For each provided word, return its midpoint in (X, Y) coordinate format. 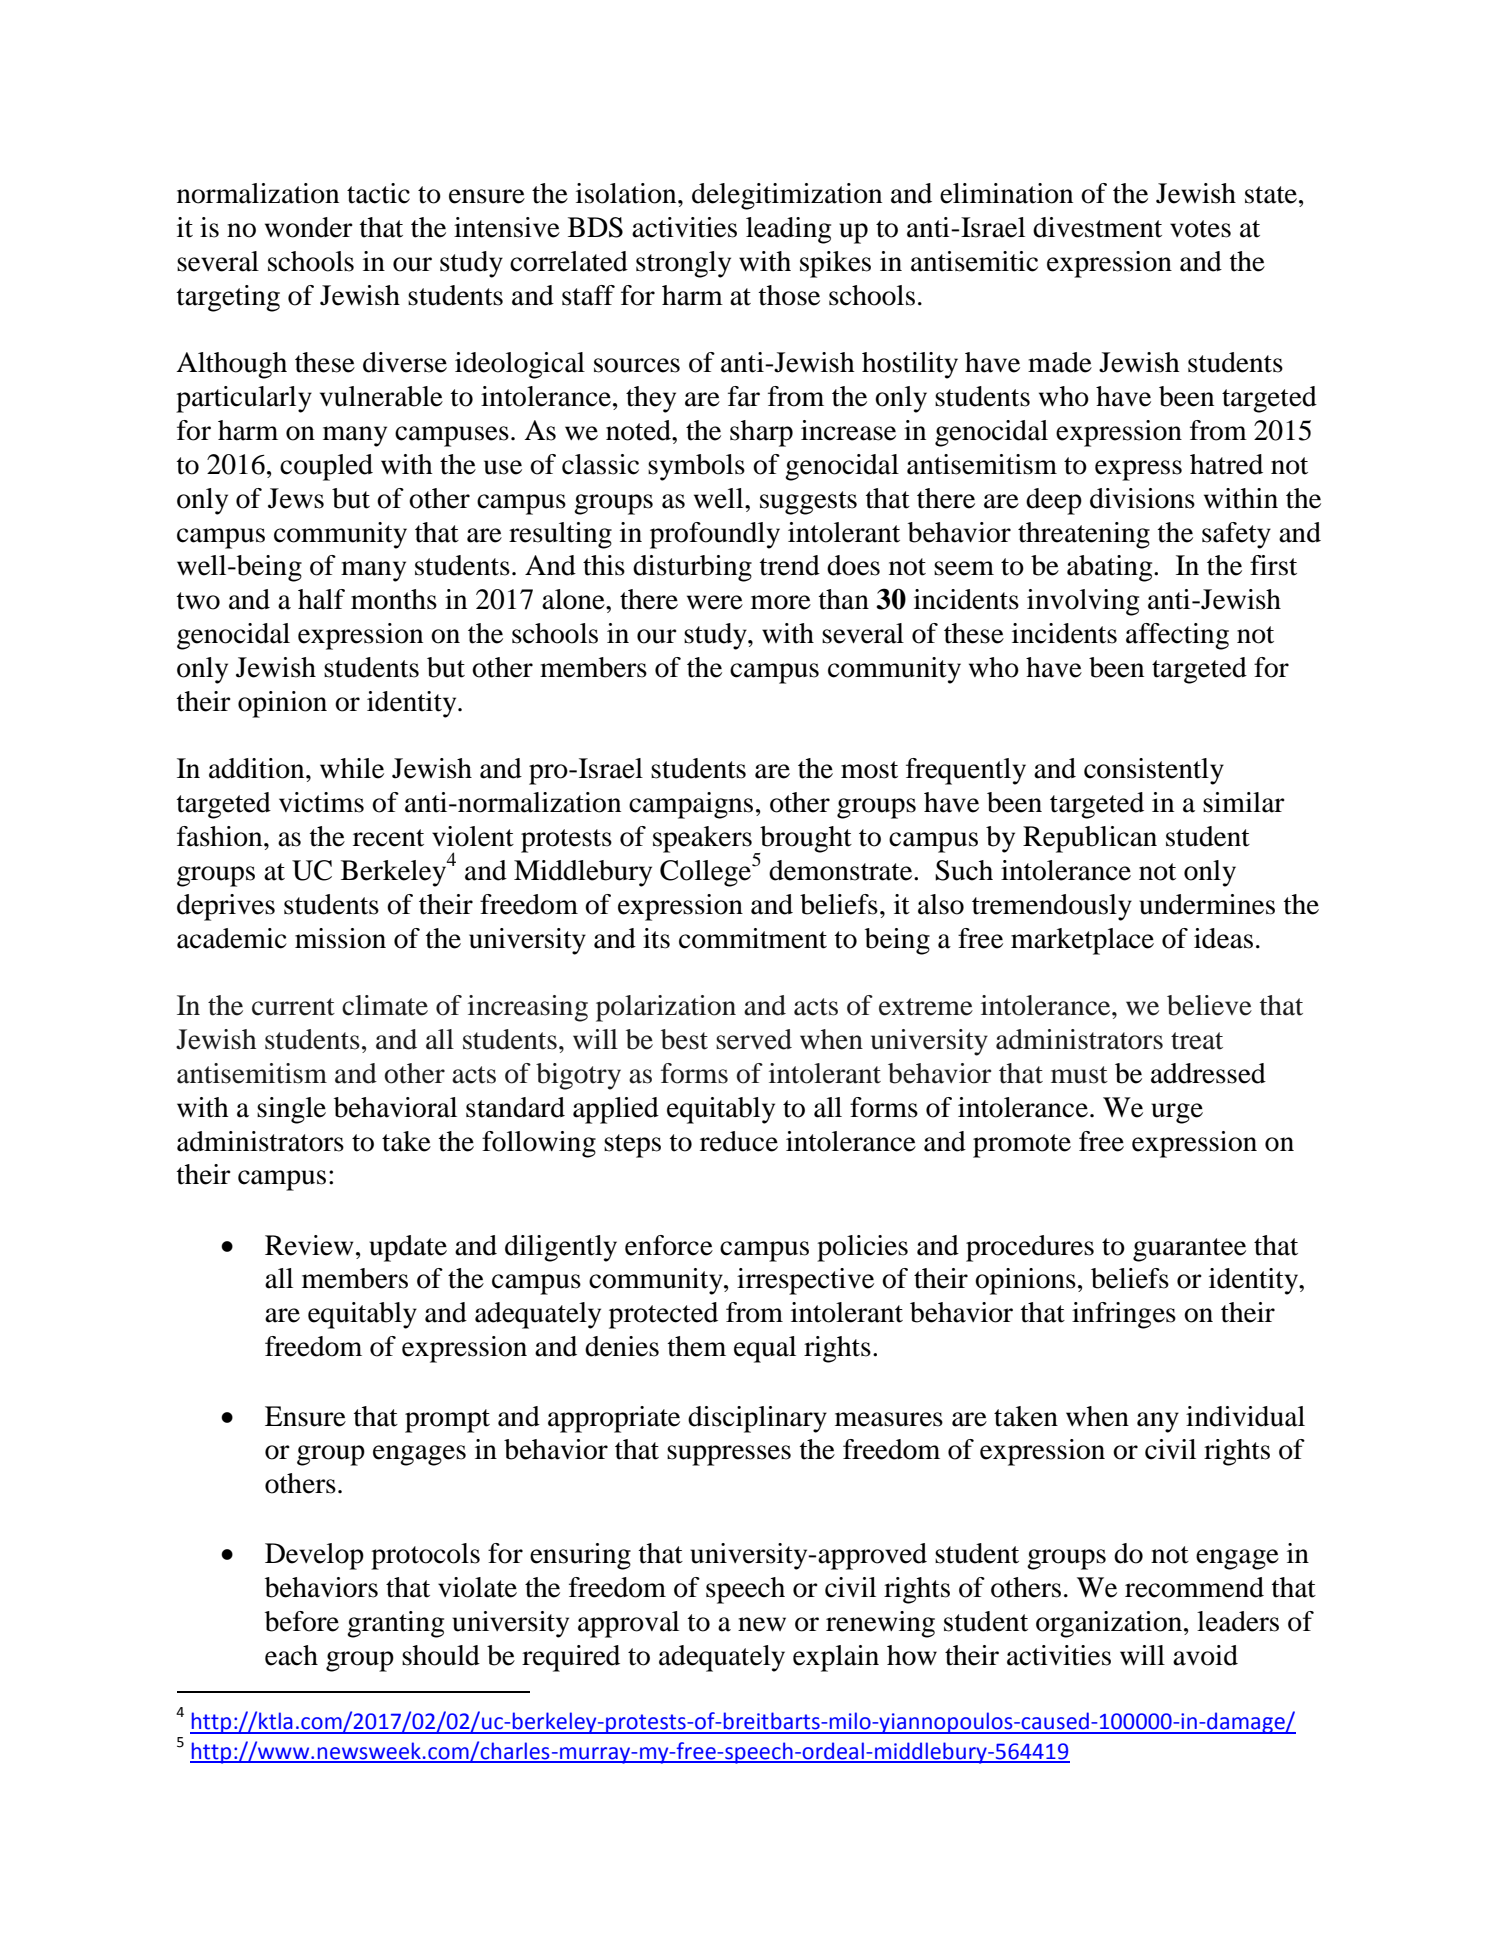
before (302, 1621)
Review (309, 1245)
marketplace (1082, 941)
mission (340, 938)
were (715, 602)
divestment (1097, 227)
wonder (309, 227)
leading (788, 230)
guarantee (1189, 1250)
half (321, 599)
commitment (753, 938)
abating (1111, 568)
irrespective (805, 1281)
